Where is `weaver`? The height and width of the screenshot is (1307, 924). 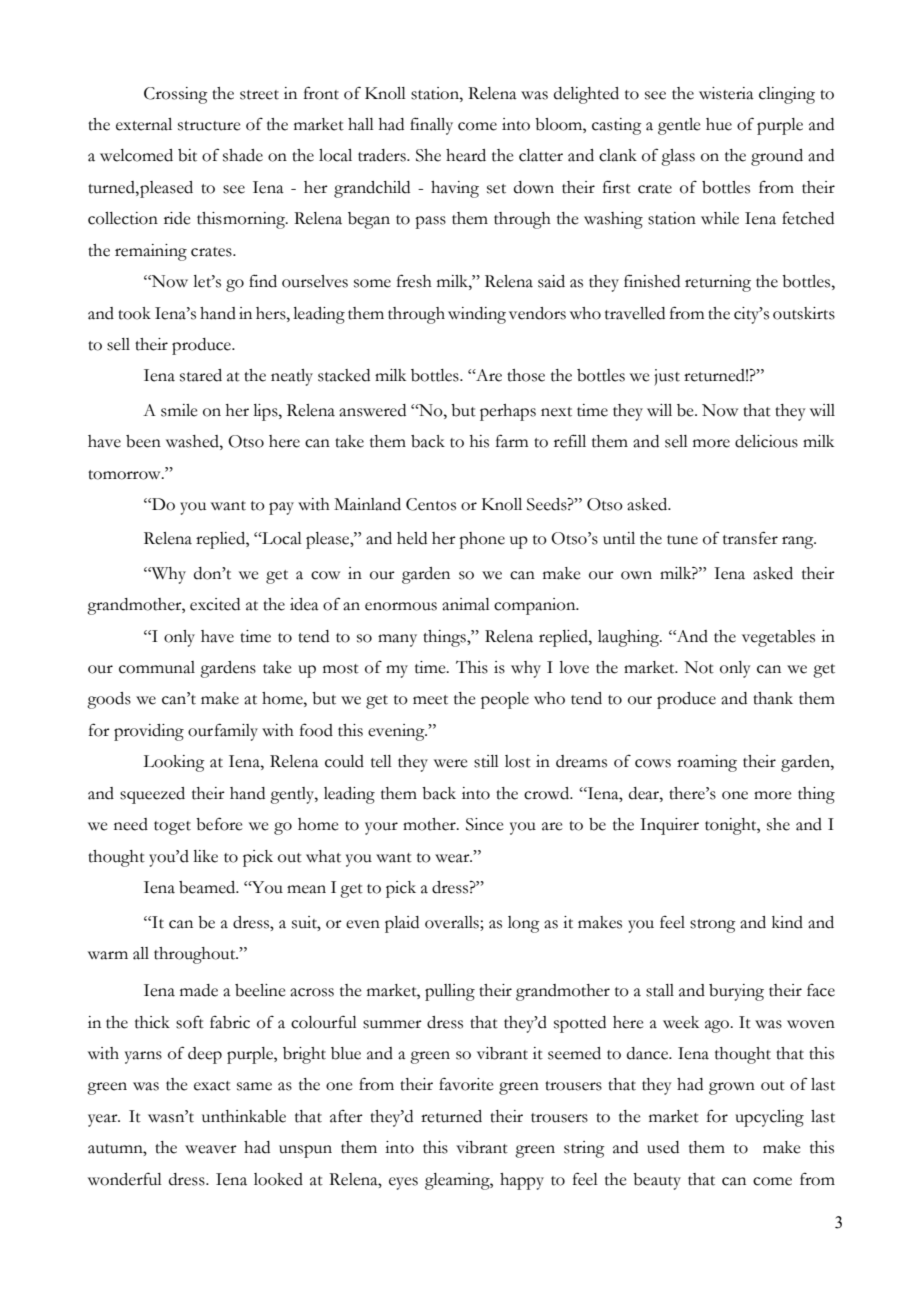 weaver is located at coordinates (211, 1149).
